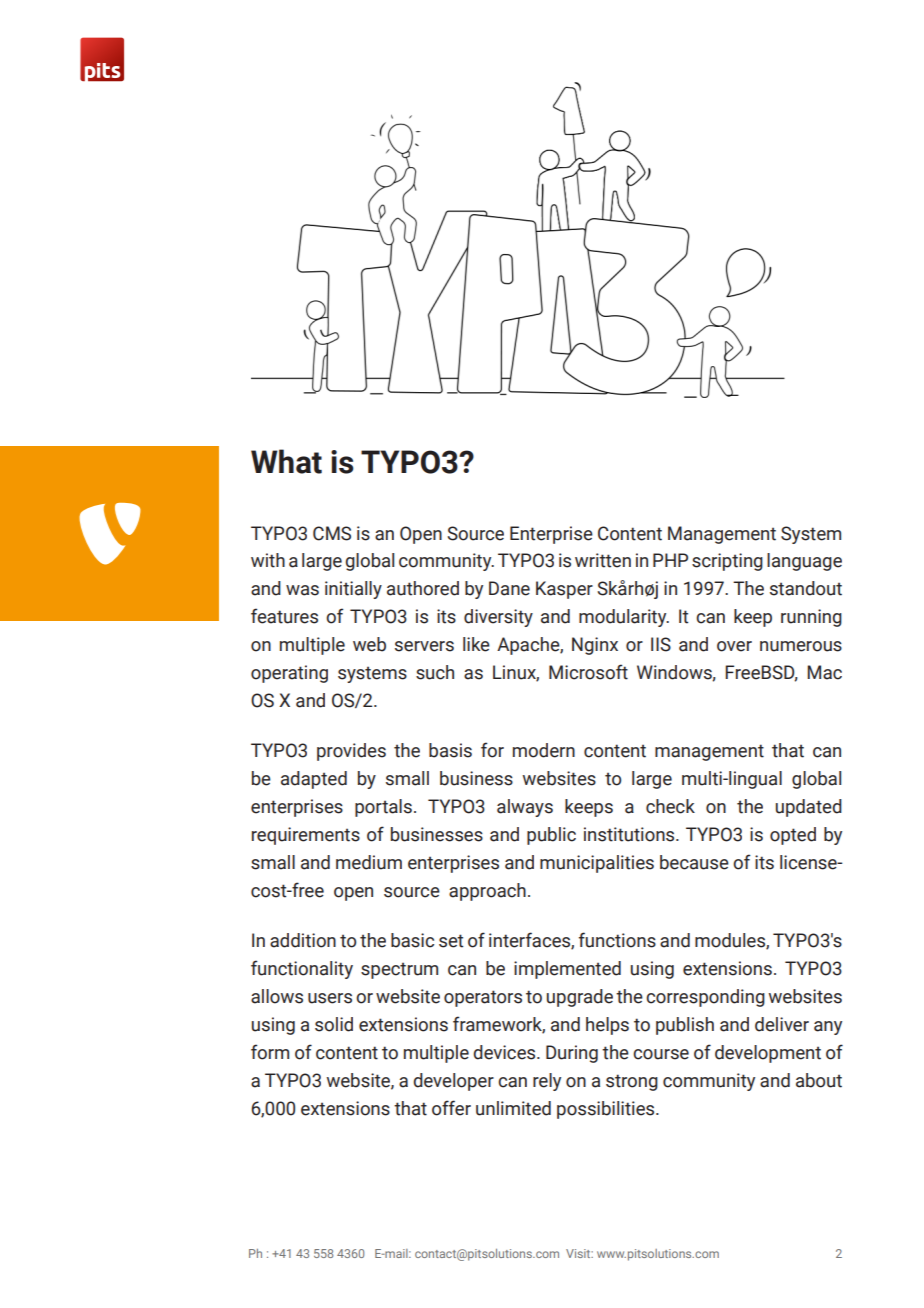 This document has height=1308, width=924. Describe the element at coordinates (603, 560) in the document. I see `written` at that location.
